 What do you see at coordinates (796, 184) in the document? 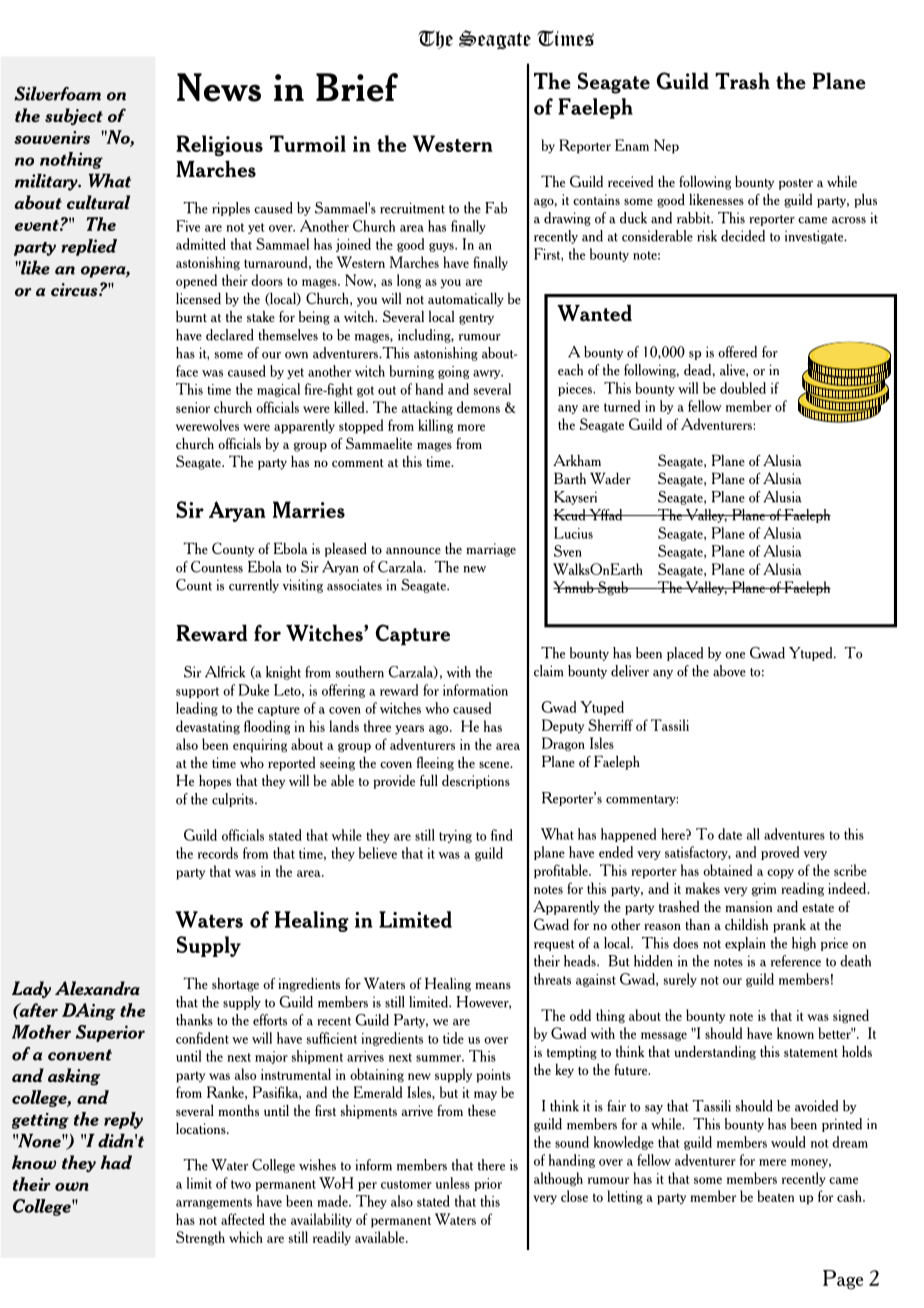
I see `poster` at bounding box center [796, 184].
